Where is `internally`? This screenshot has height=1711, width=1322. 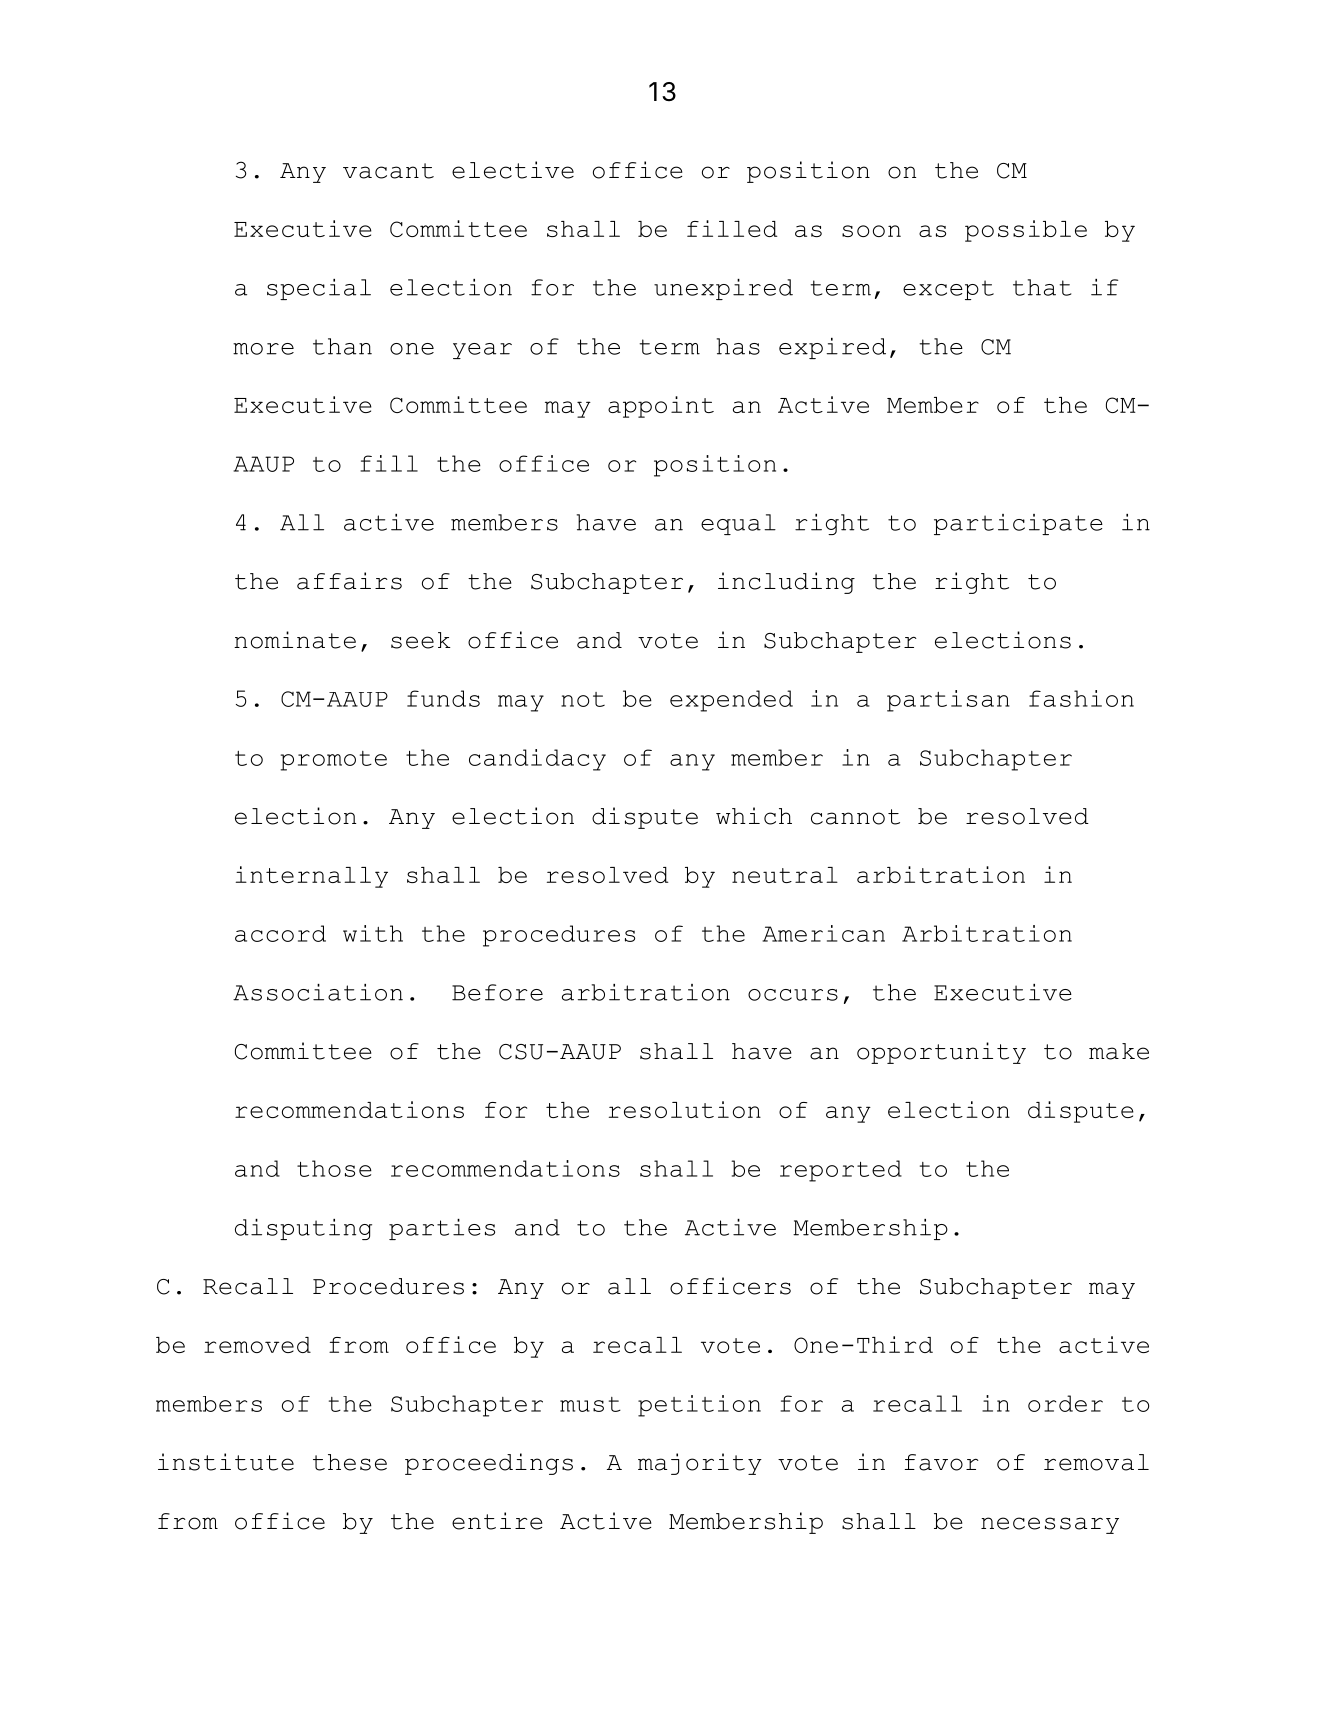 internally is located at coordinates (312, 877).
